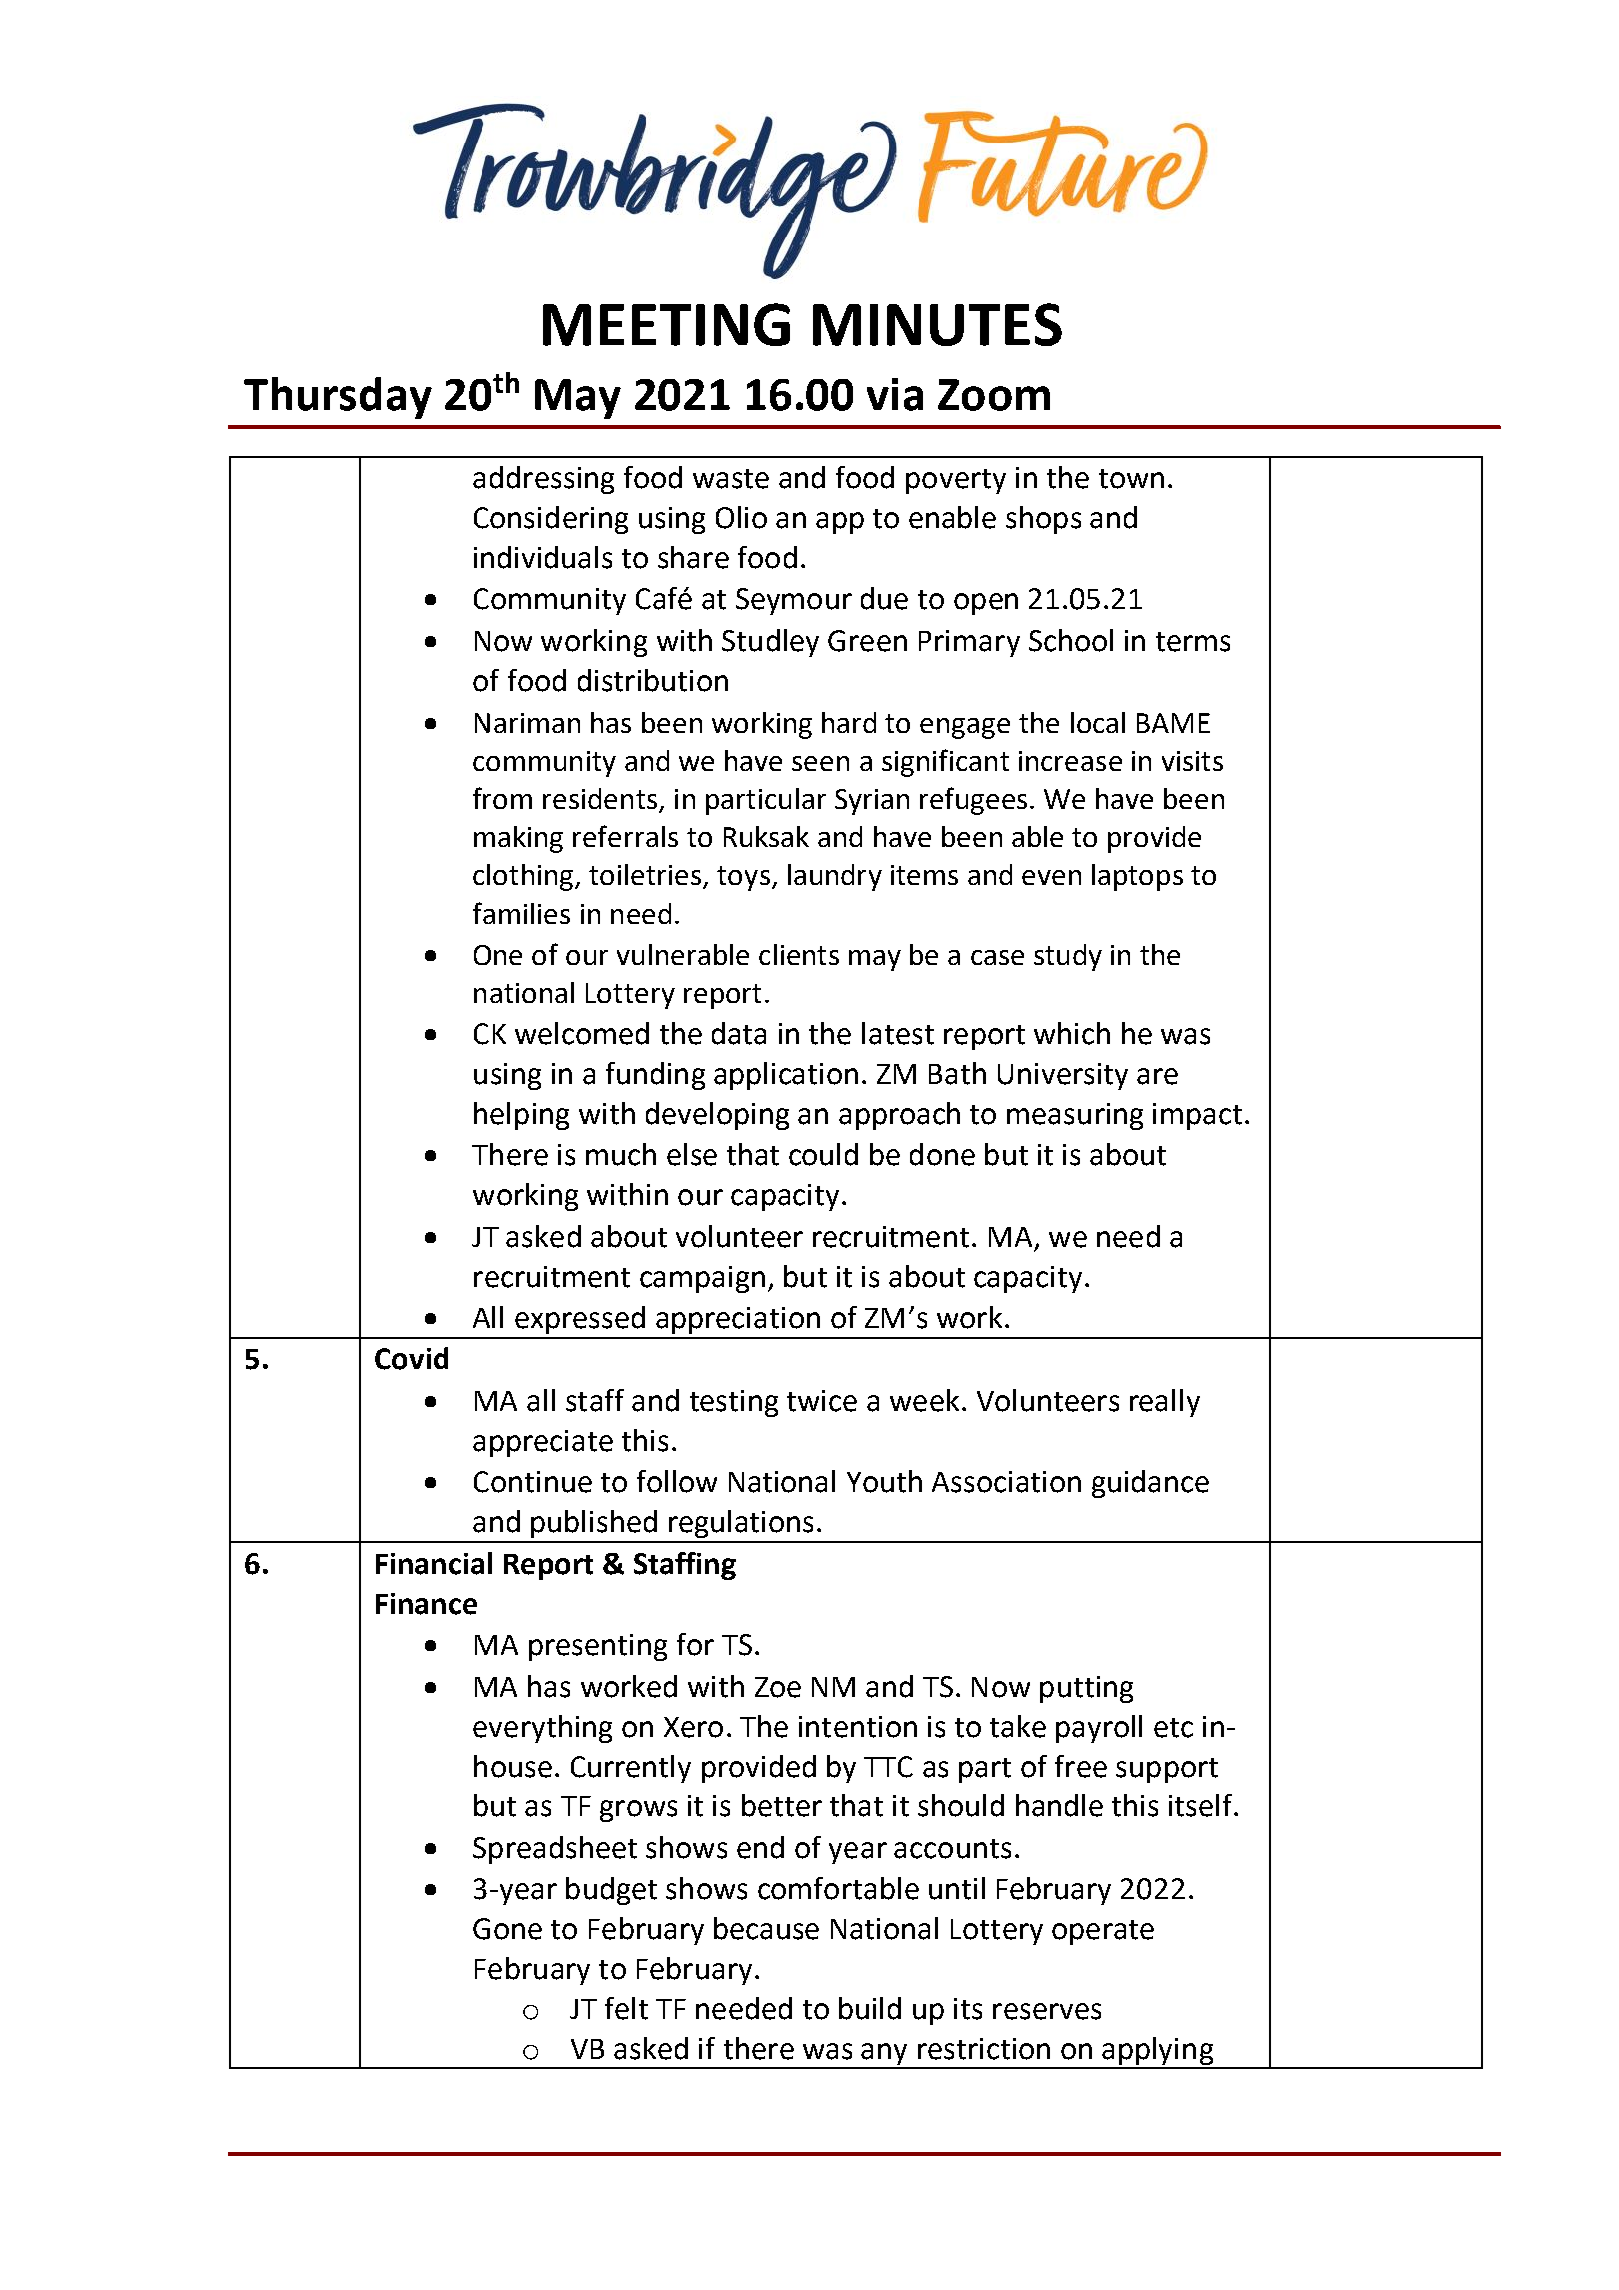 This screenshot has width=1619, height=2290. Describe the element at coordinates (507, 1929) in the screenshot. I see `Gone` at that location.
